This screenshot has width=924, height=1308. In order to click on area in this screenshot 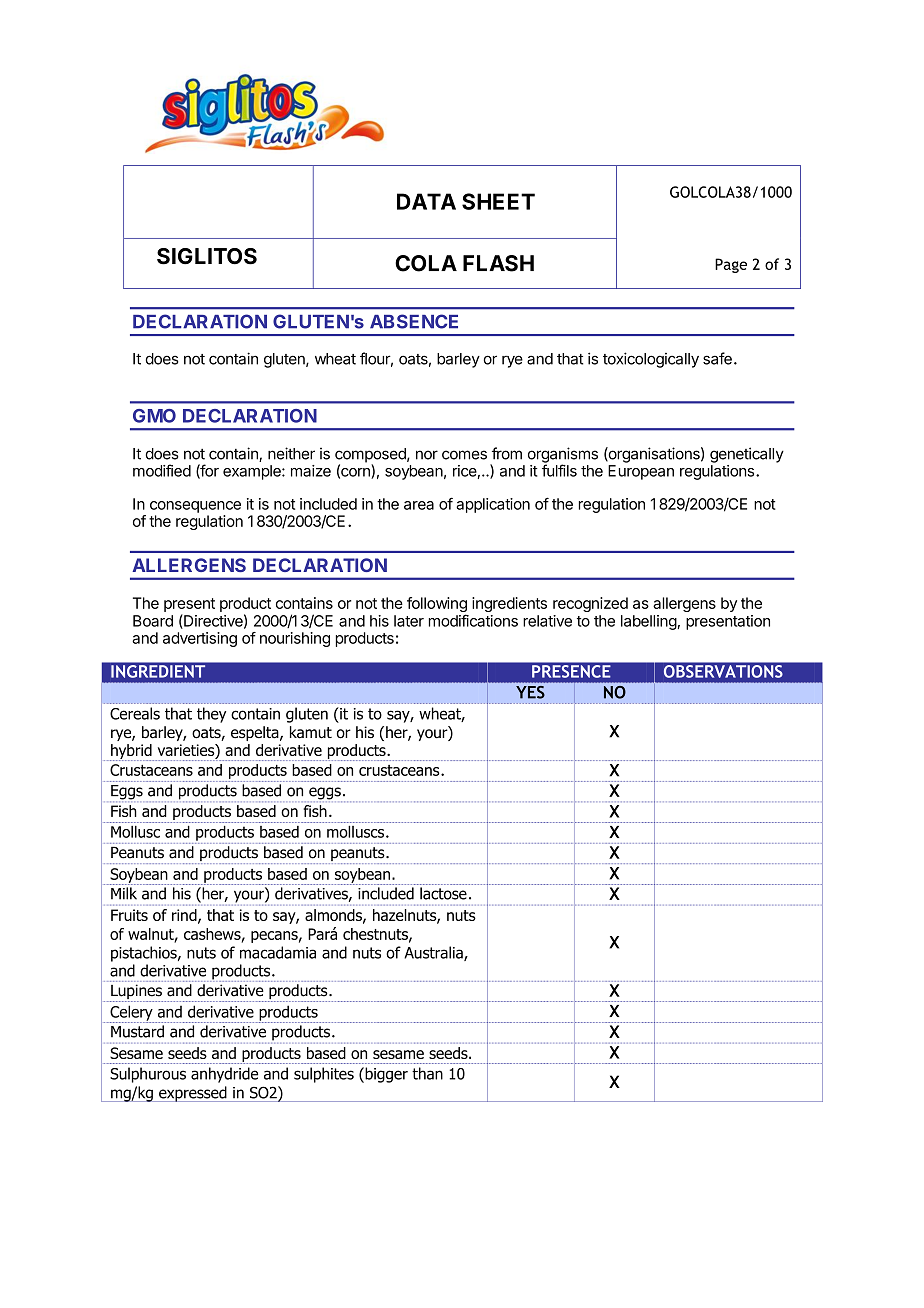, I will do `click(419, 505)`.
